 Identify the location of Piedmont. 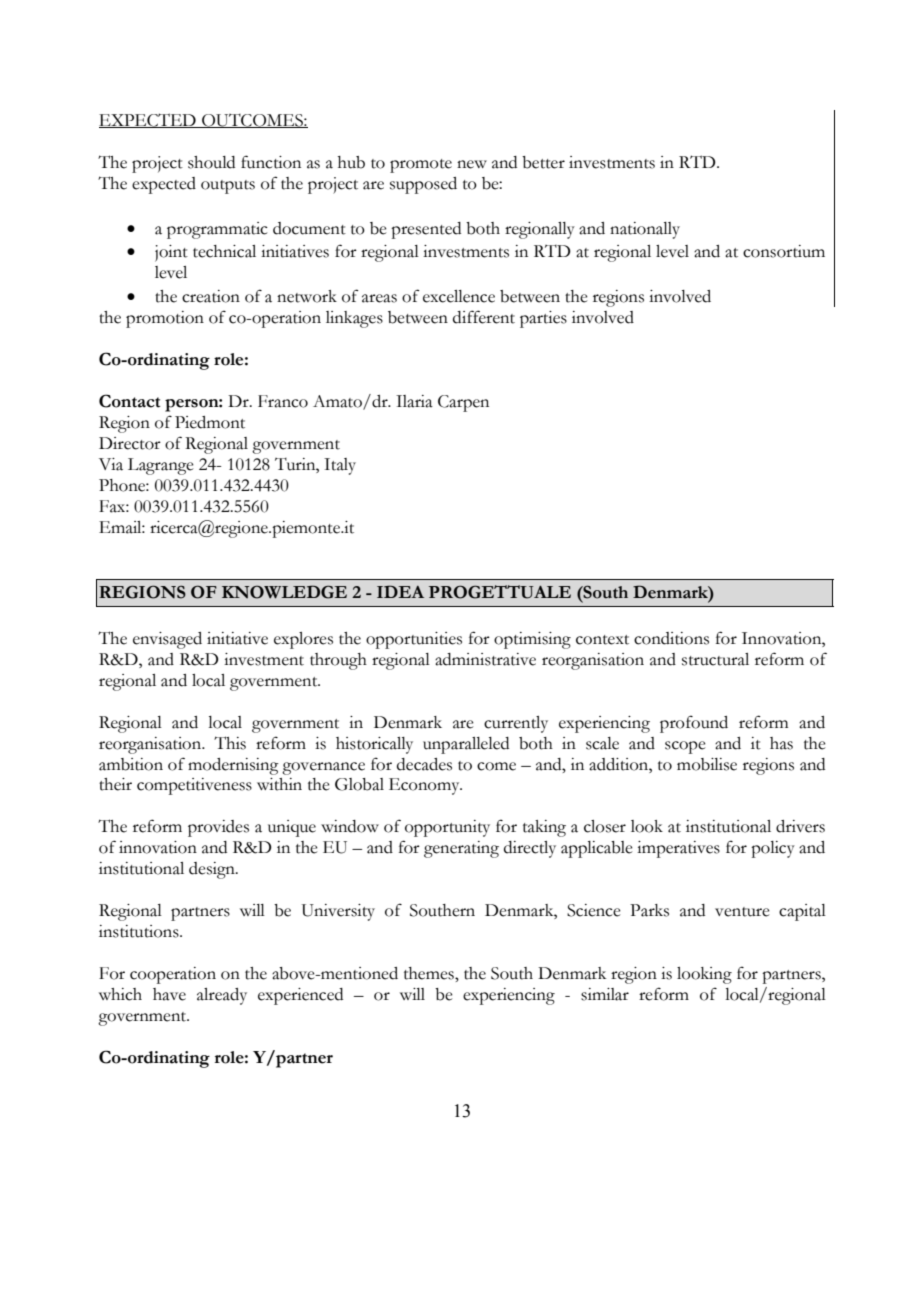
(210, 422).
